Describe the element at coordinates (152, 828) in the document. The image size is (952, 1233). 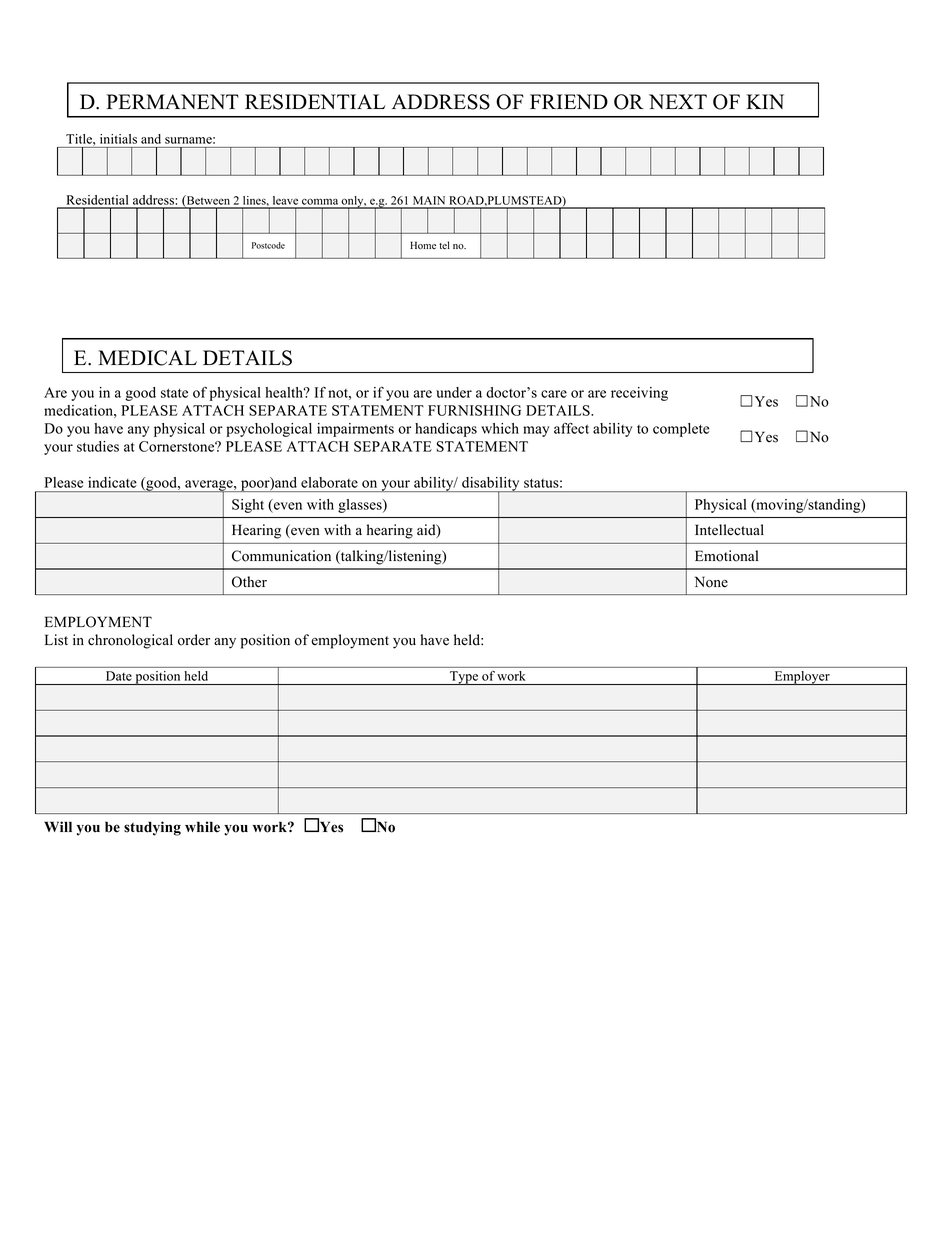
I see `studying` at that location.
